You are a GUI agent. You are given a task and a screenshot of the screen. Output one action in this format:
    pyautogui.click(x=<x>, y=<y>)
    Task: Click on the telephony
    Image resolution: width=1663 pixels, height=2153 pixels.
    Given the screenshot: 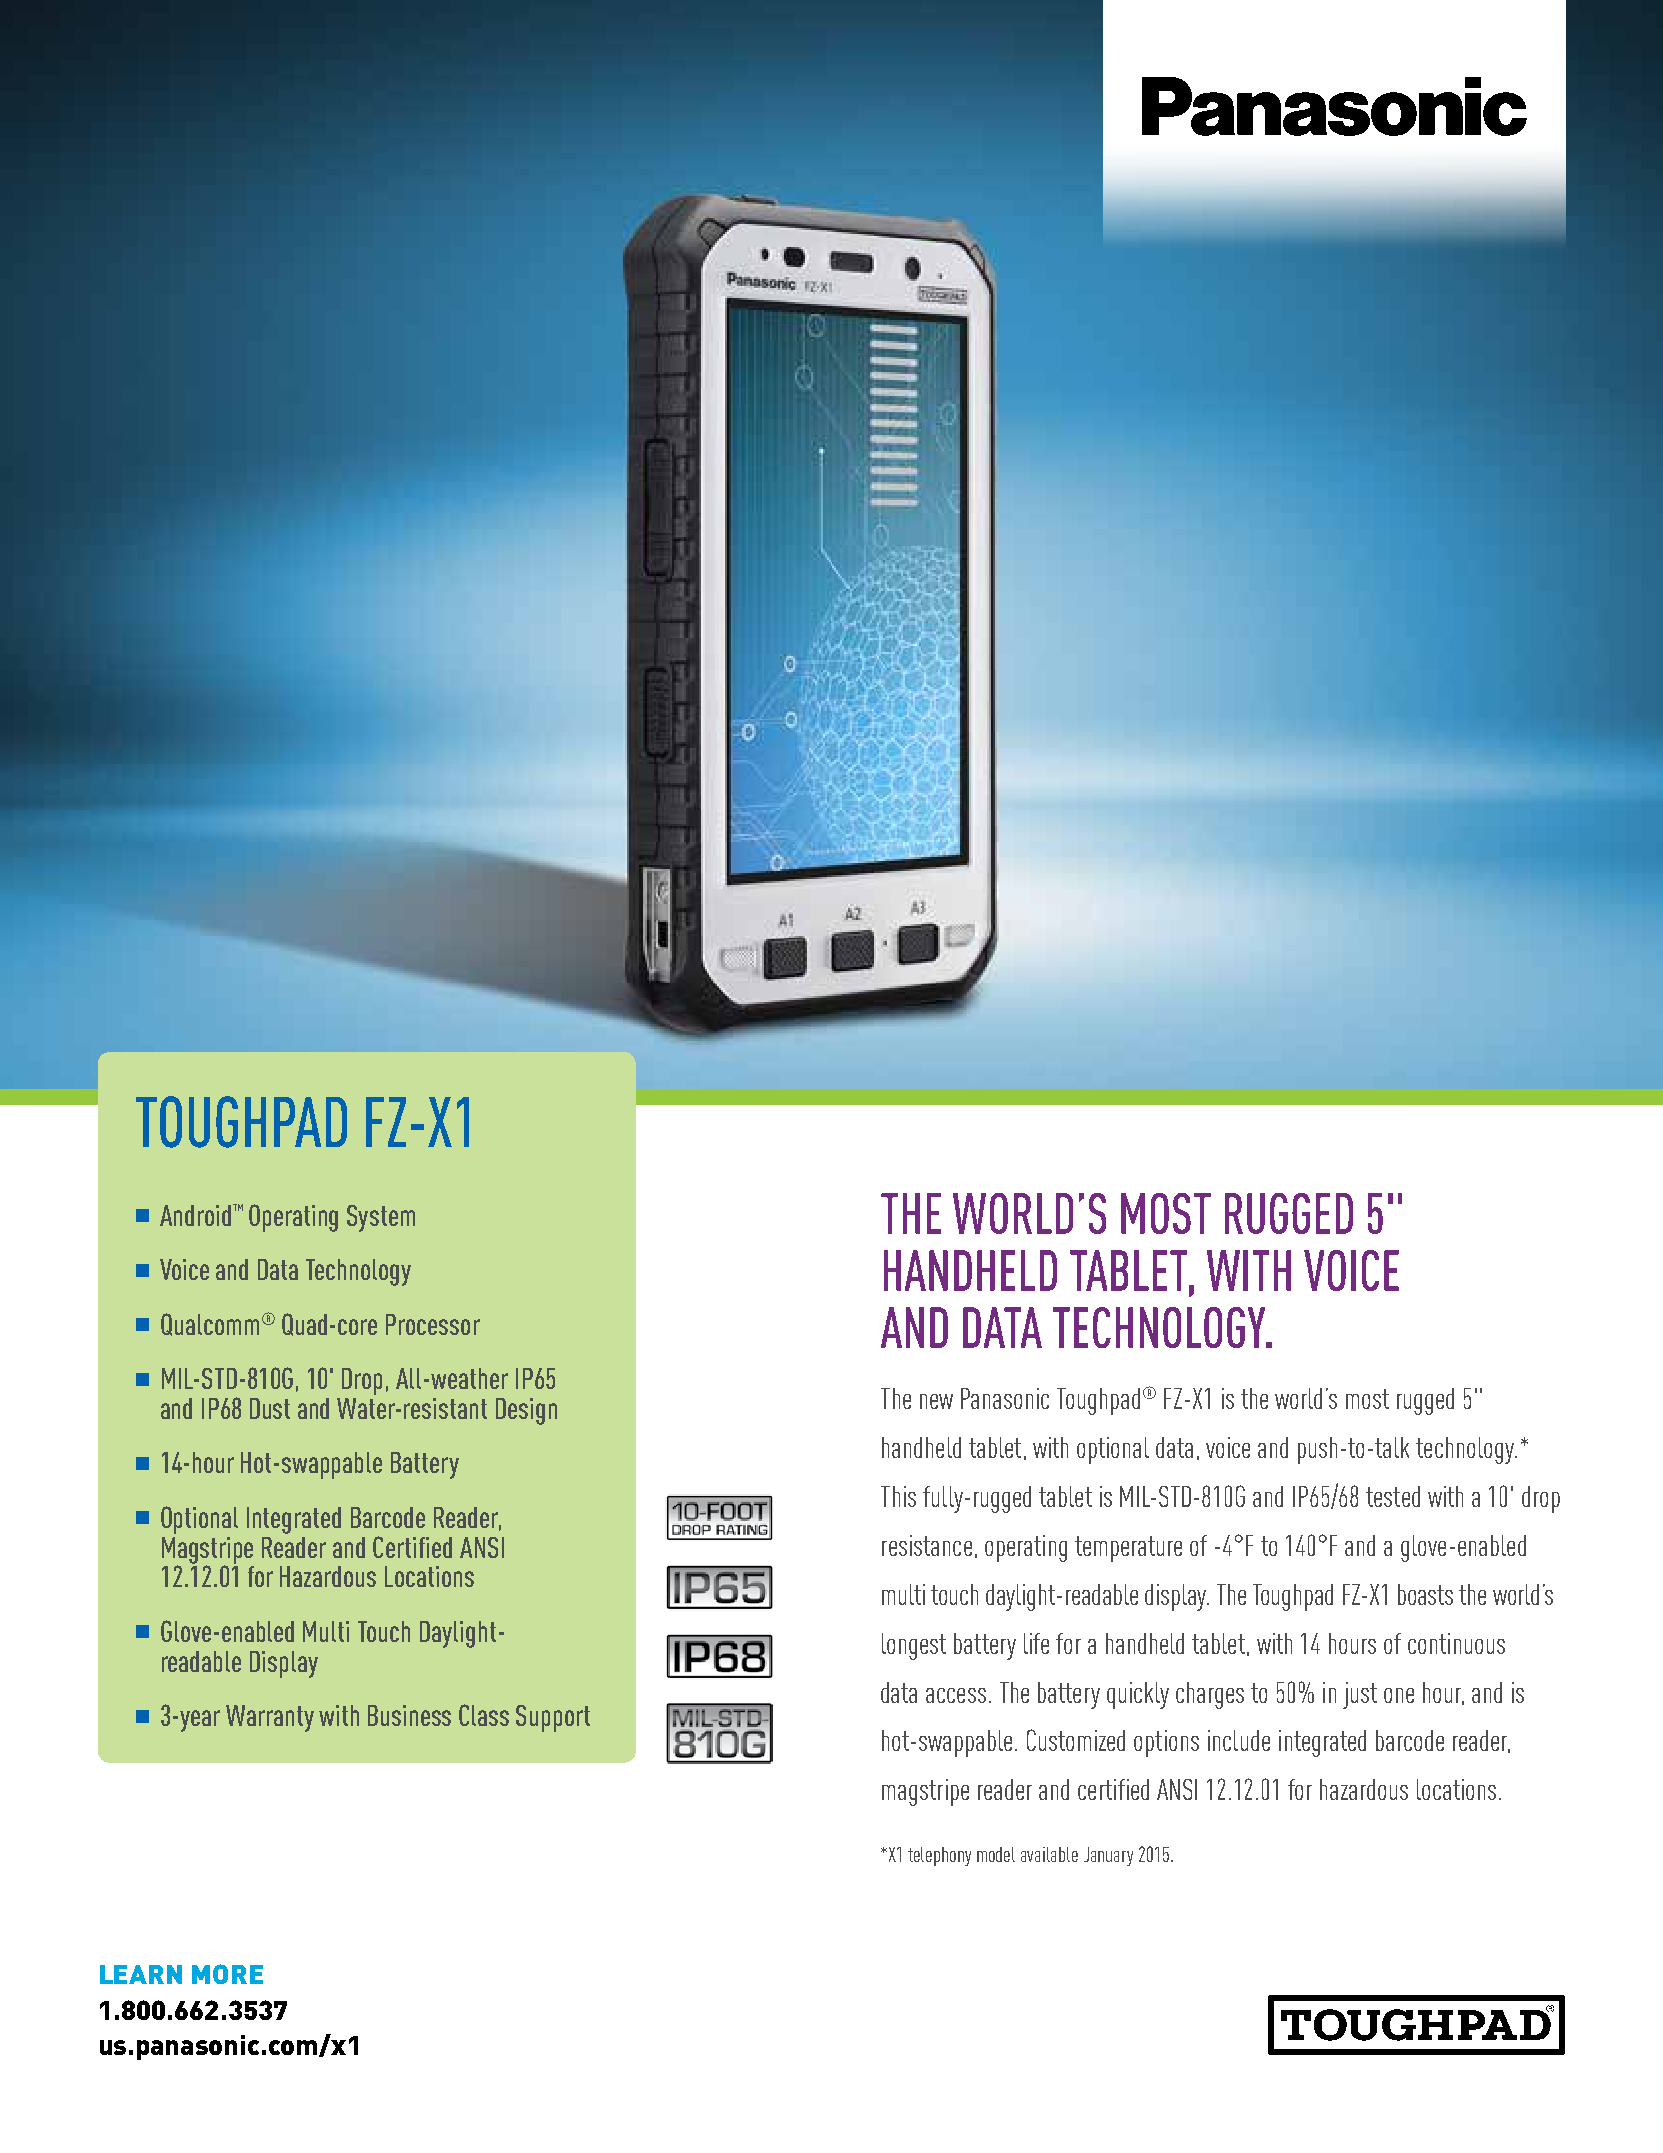 What is the action you would take?
    pyautogui.click(x=939, y=1856)
